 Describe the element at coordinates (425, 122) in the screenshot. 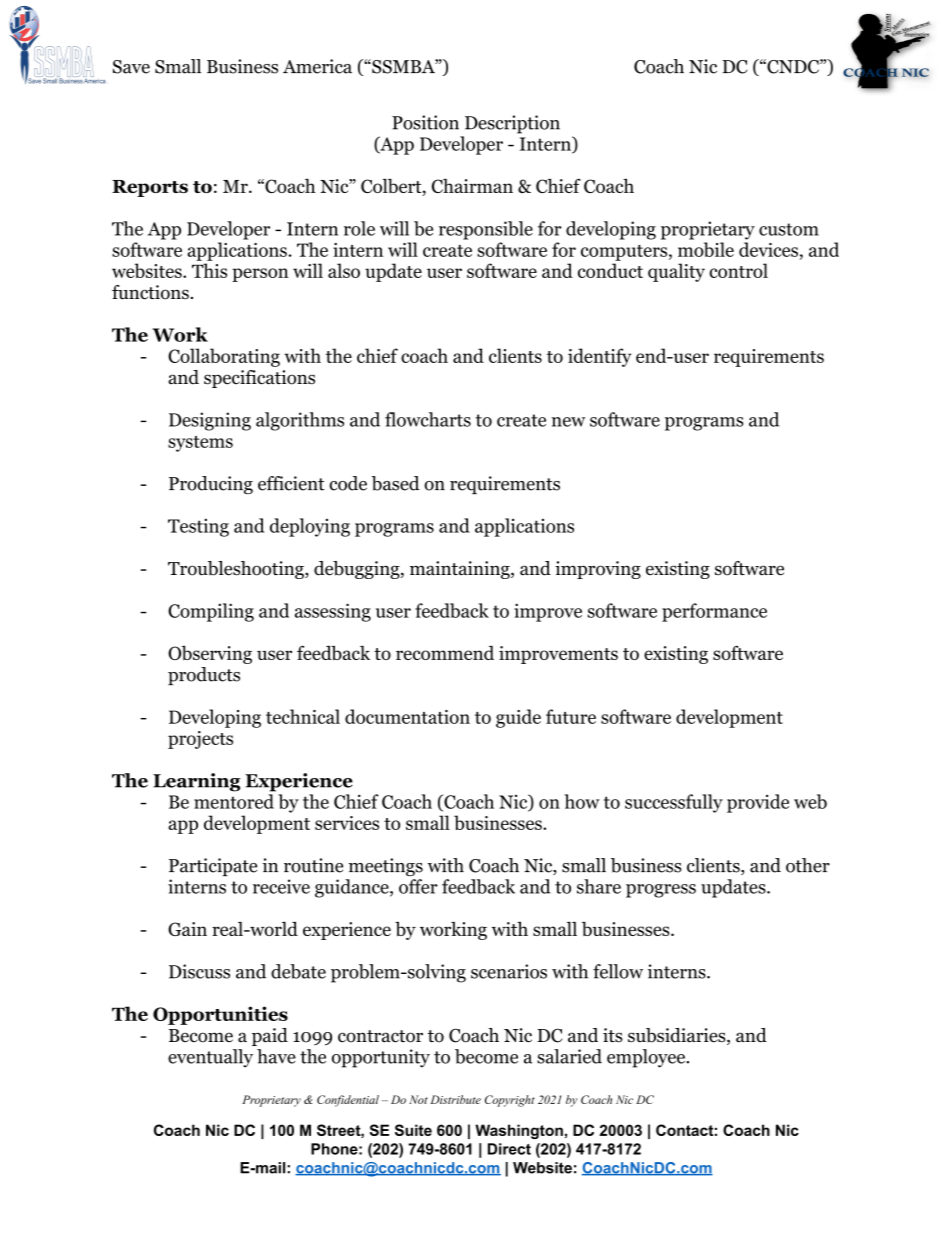

I see `Position` at that location.
